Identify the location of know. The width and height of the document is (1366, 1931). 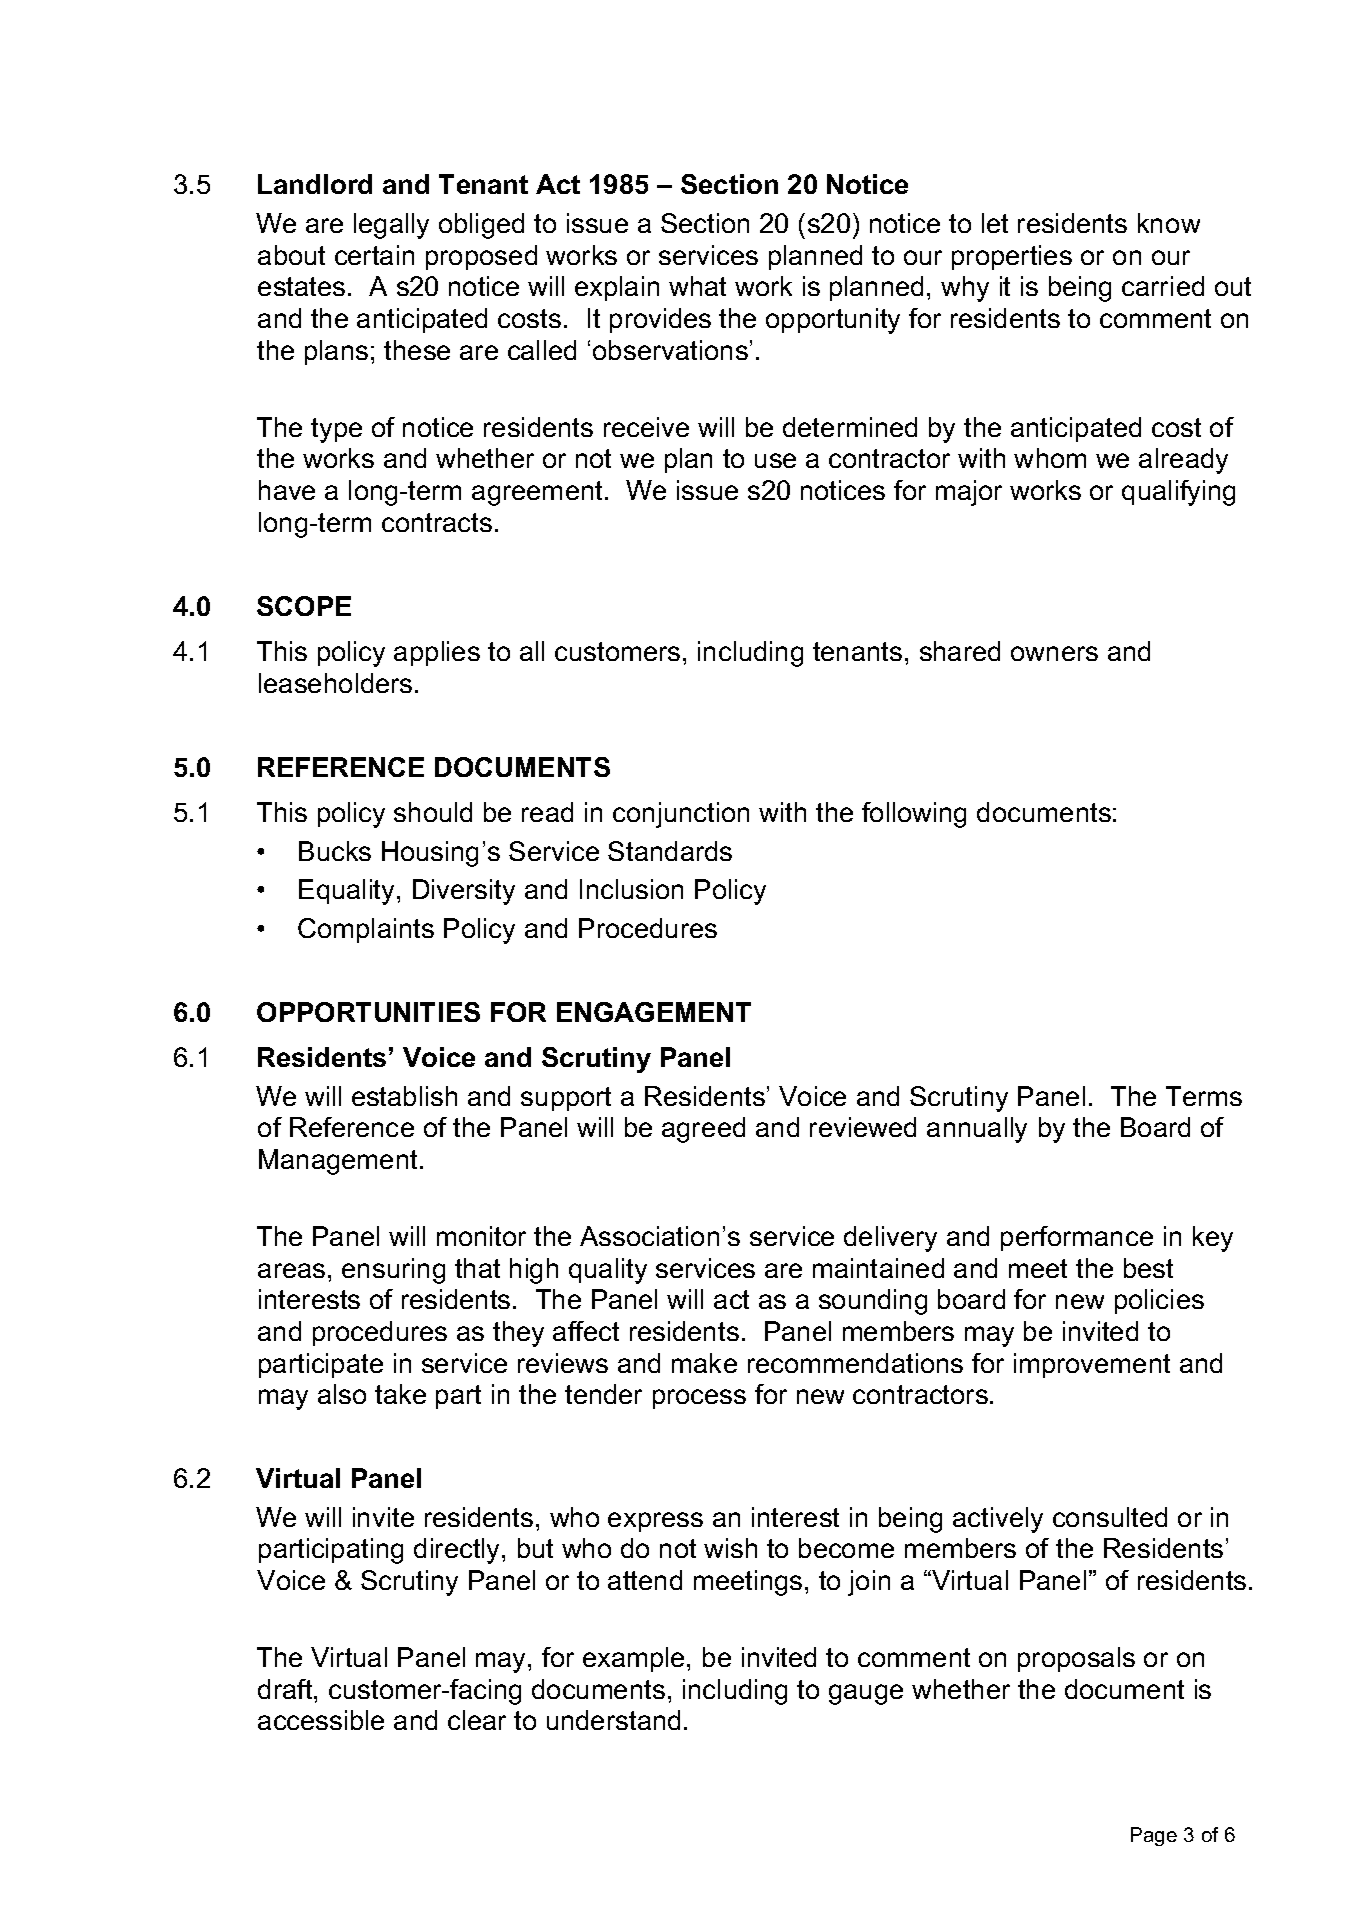
(1169, 223).
